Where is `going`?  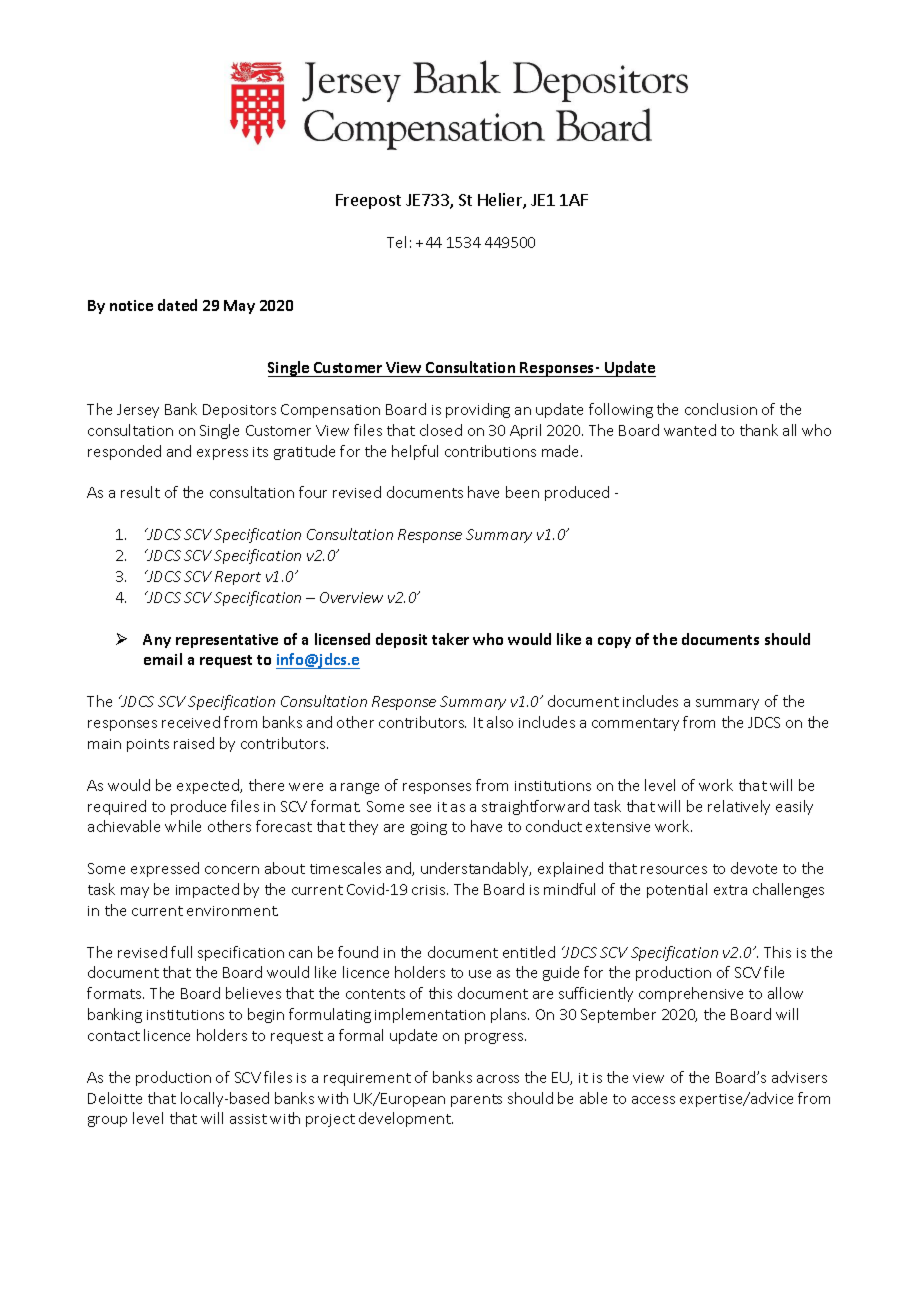
going is located at coordinates (429, 828).
